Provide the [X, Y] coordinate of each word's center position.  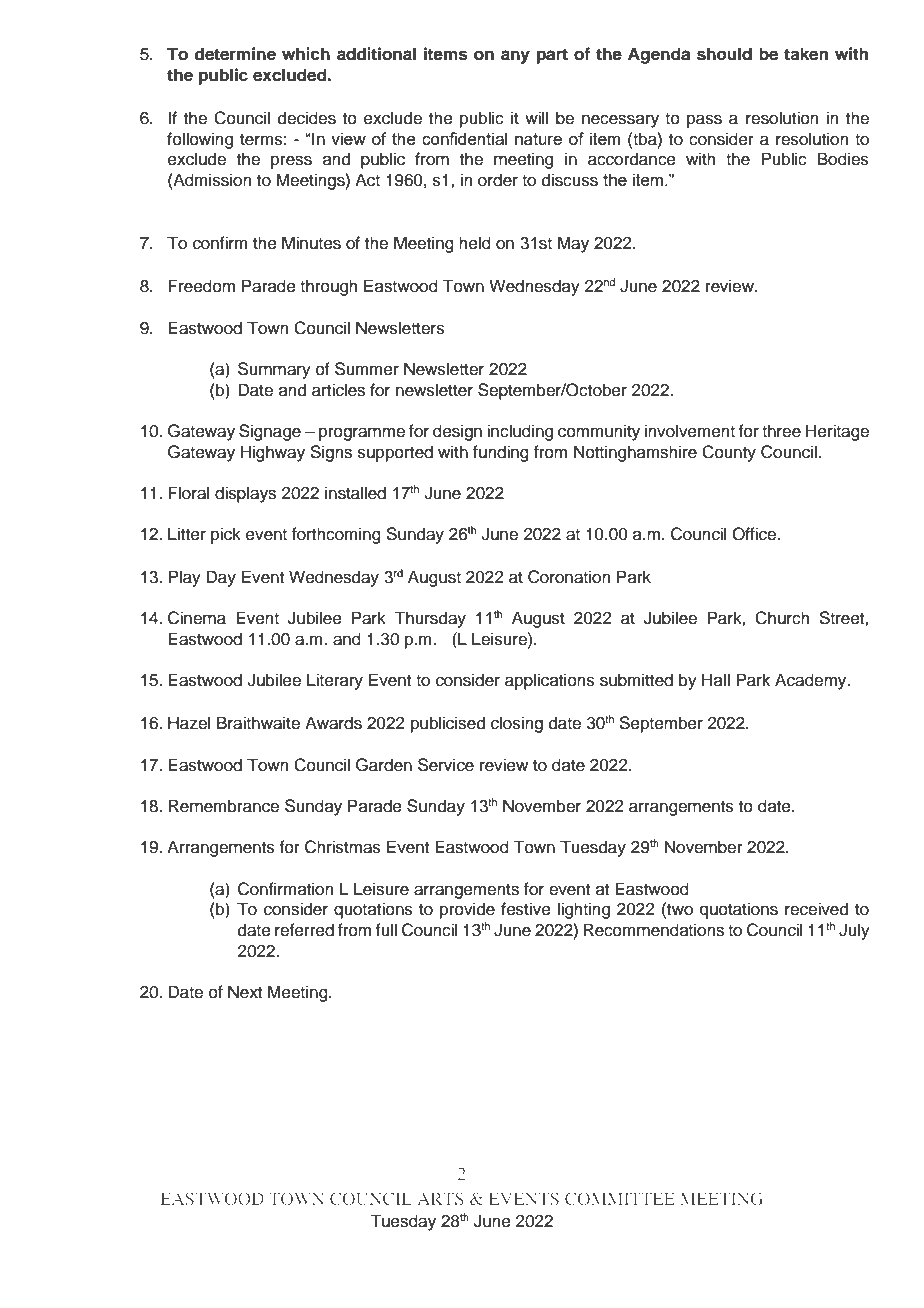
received [816, 909]
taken [806, 54]
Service [446, 765]
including [520, 432]
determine [235, 54]
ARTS [440, 1198]
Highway [273, 453]
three [781, 431]
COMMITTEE [620, 1198]
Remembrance [223, 806]
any [515, 57]
